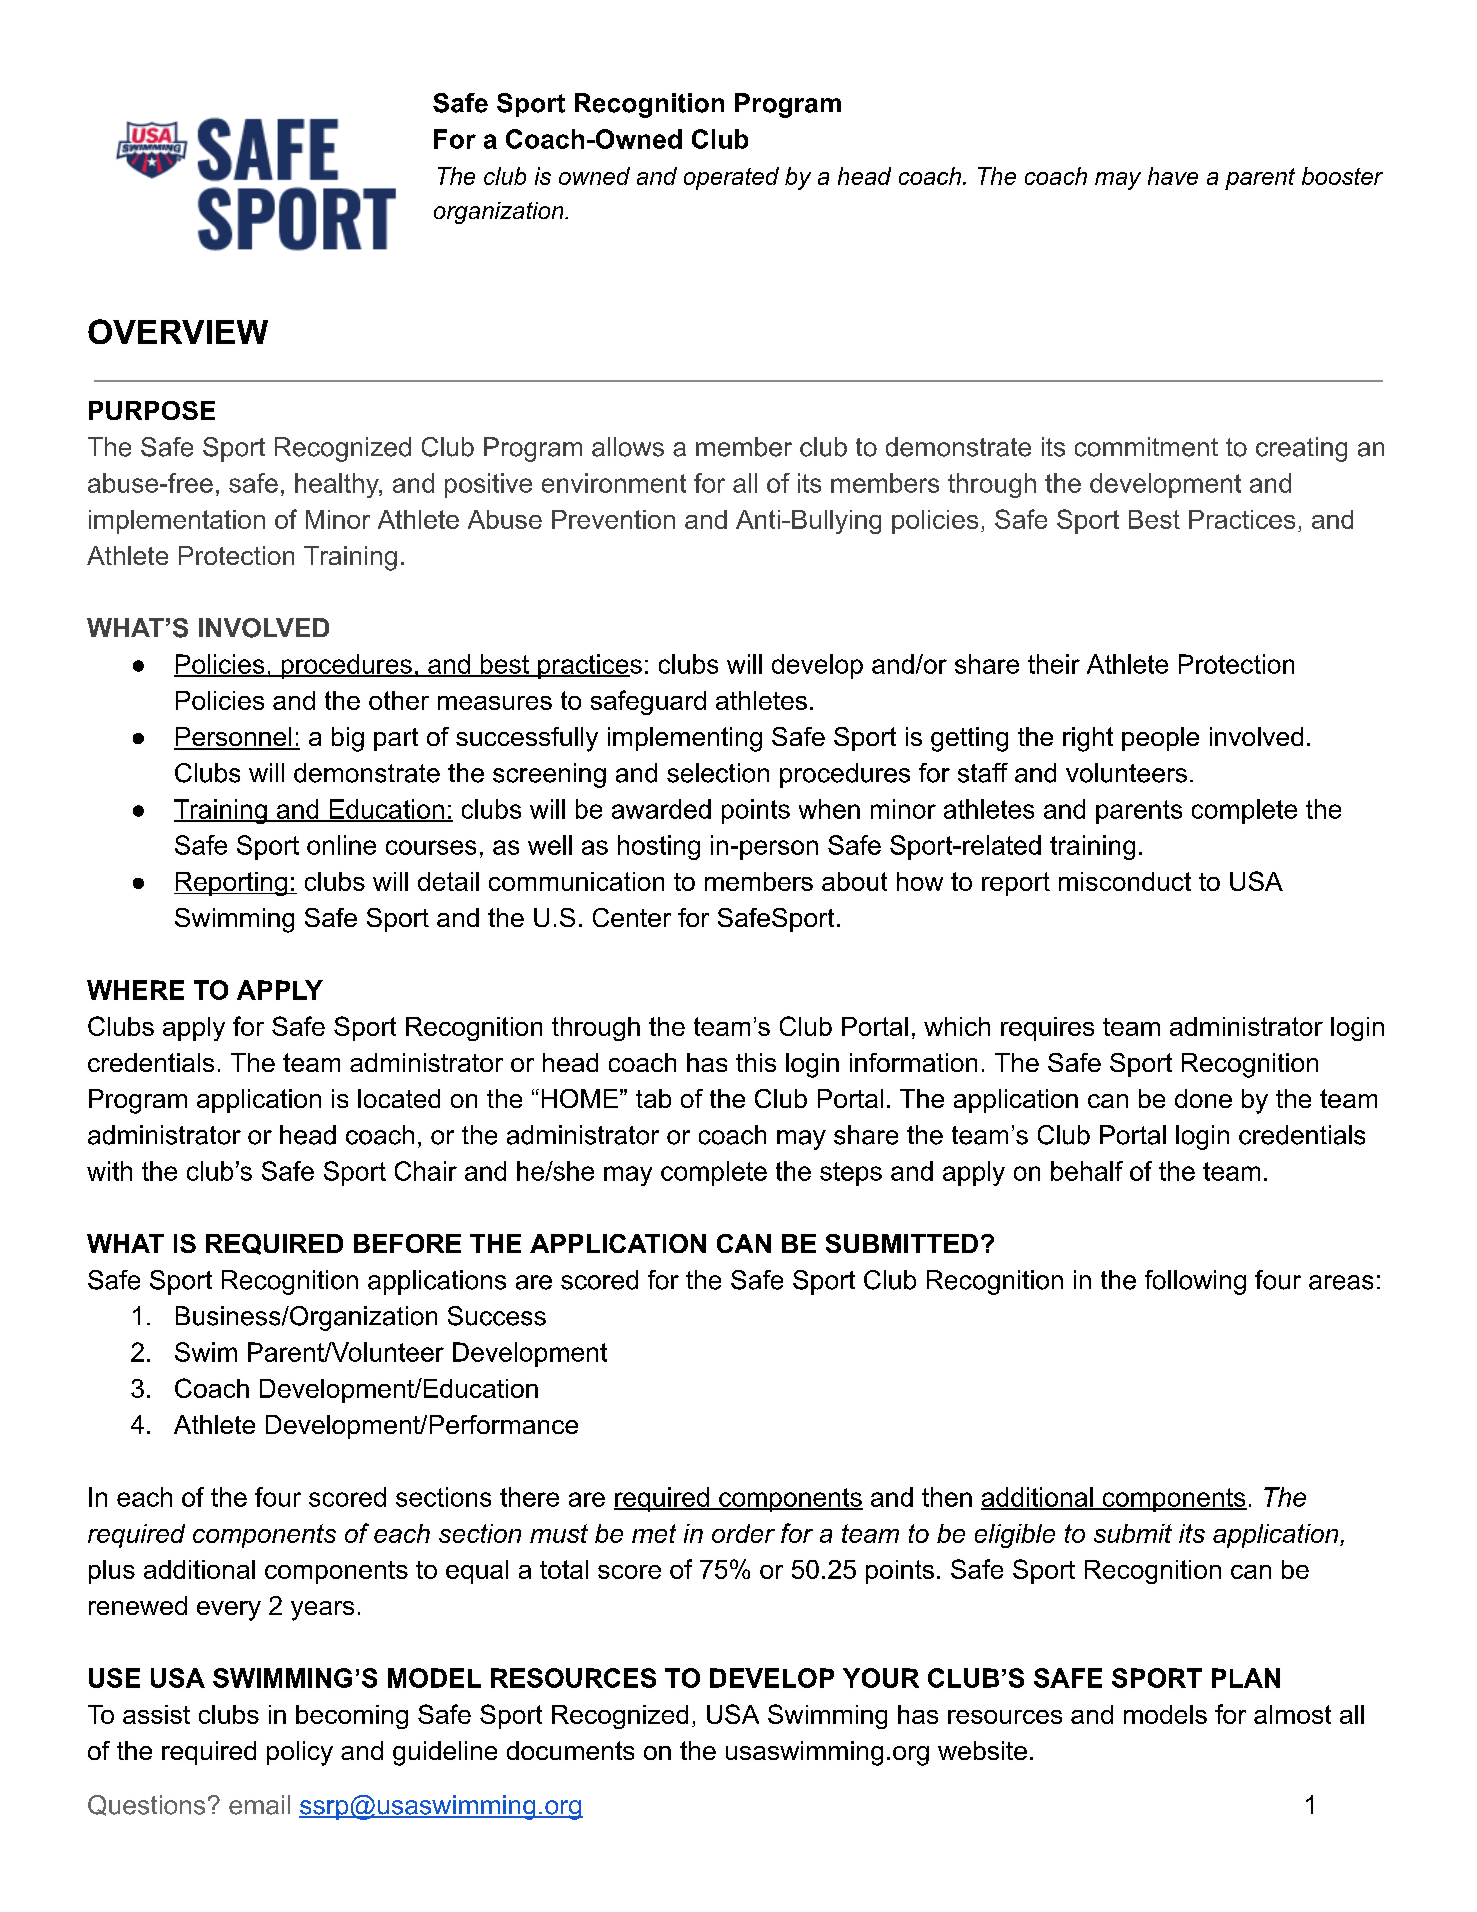 This document has width=1477, height=1912. Describe the element at coordinates (300, 1753) in the document. I see `policy` at that location.
